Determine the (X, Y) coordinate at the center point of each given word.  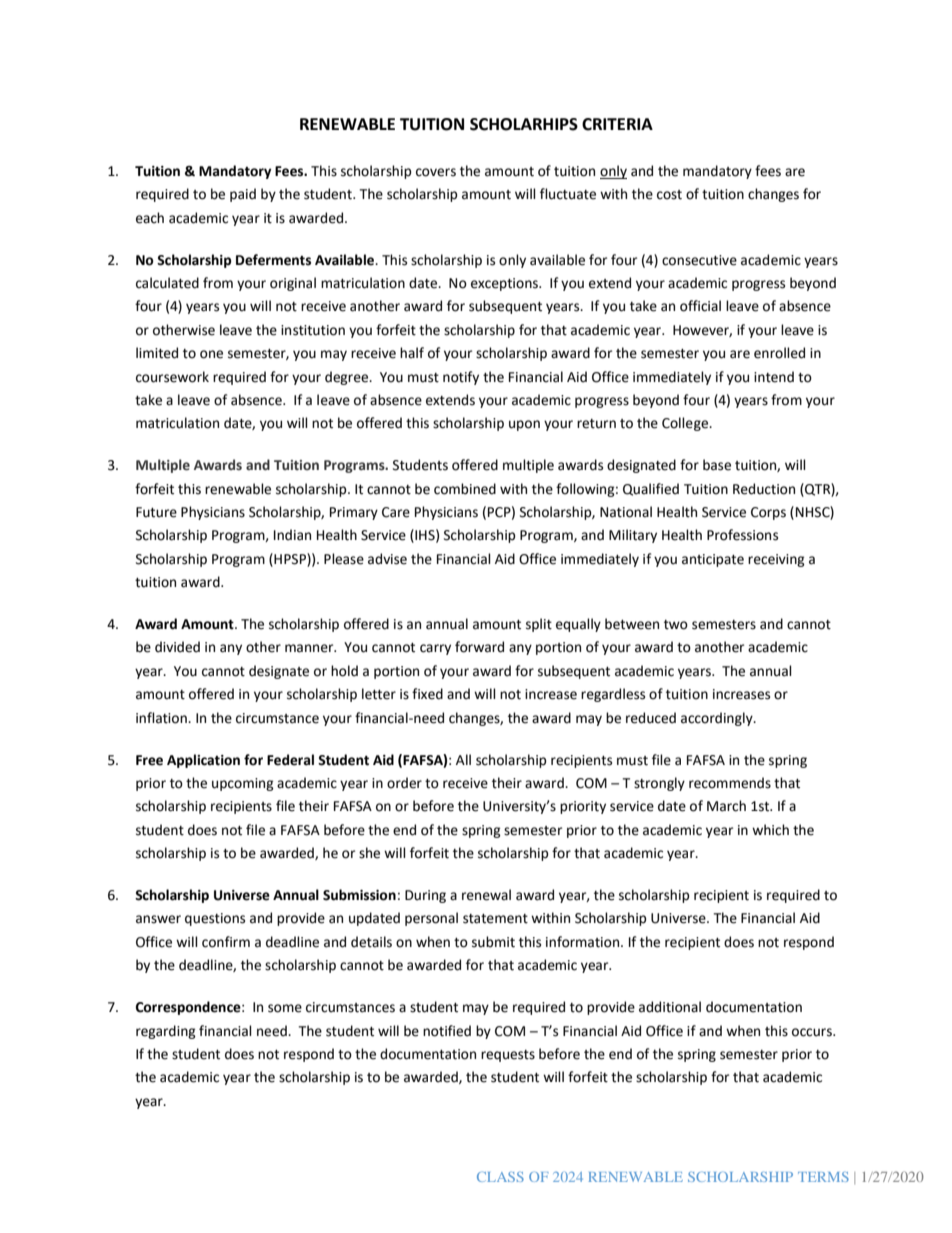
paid (243, 195)
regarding (166, 1032)
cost (669, 195)
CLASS (500, 1177)
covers (436, 172)
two (676, 625)
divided (177, 647)
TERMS (823, 1177)
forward (479, 647)
